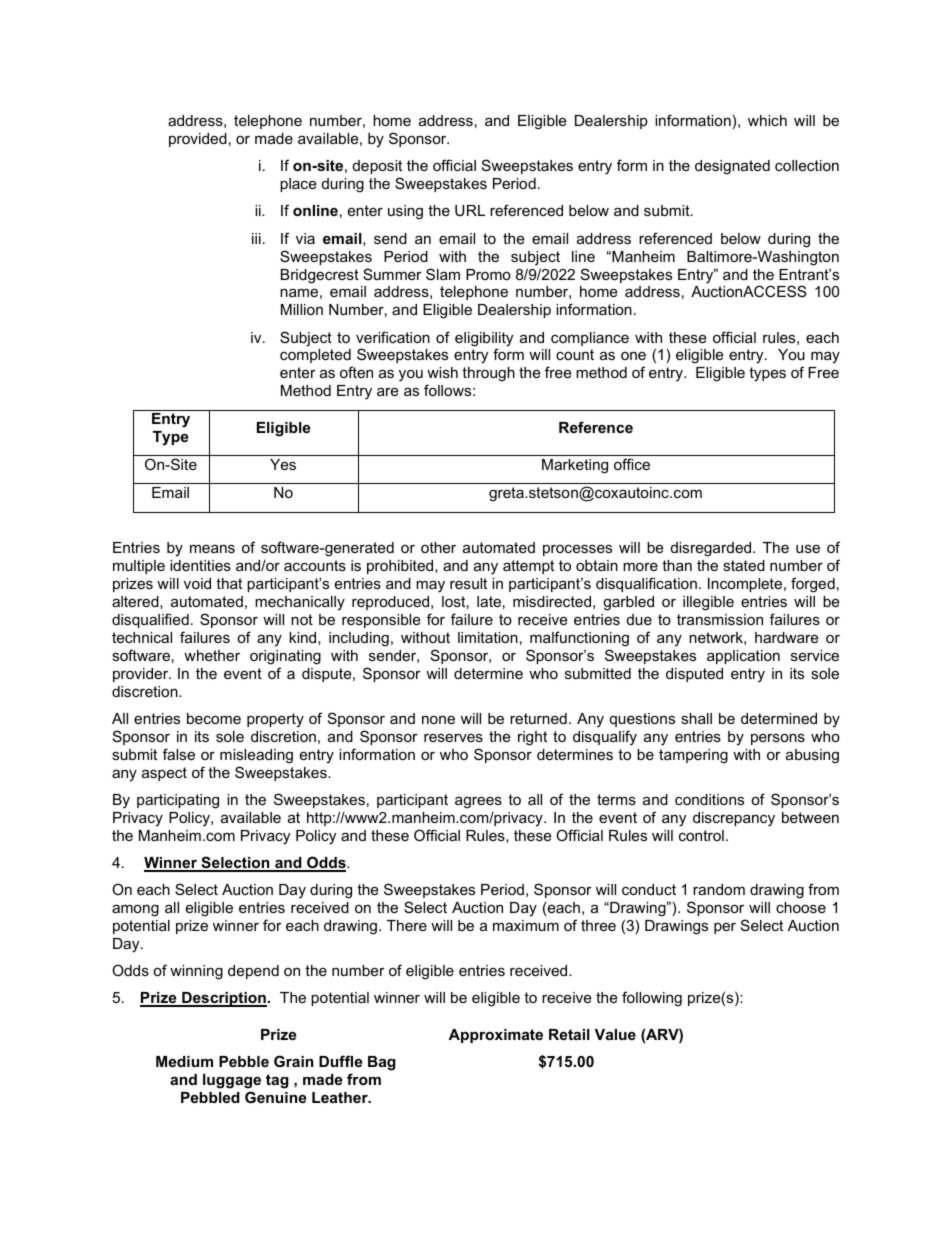 The image size is (952, 1233). I want to click on provided, so click(198, 140).
